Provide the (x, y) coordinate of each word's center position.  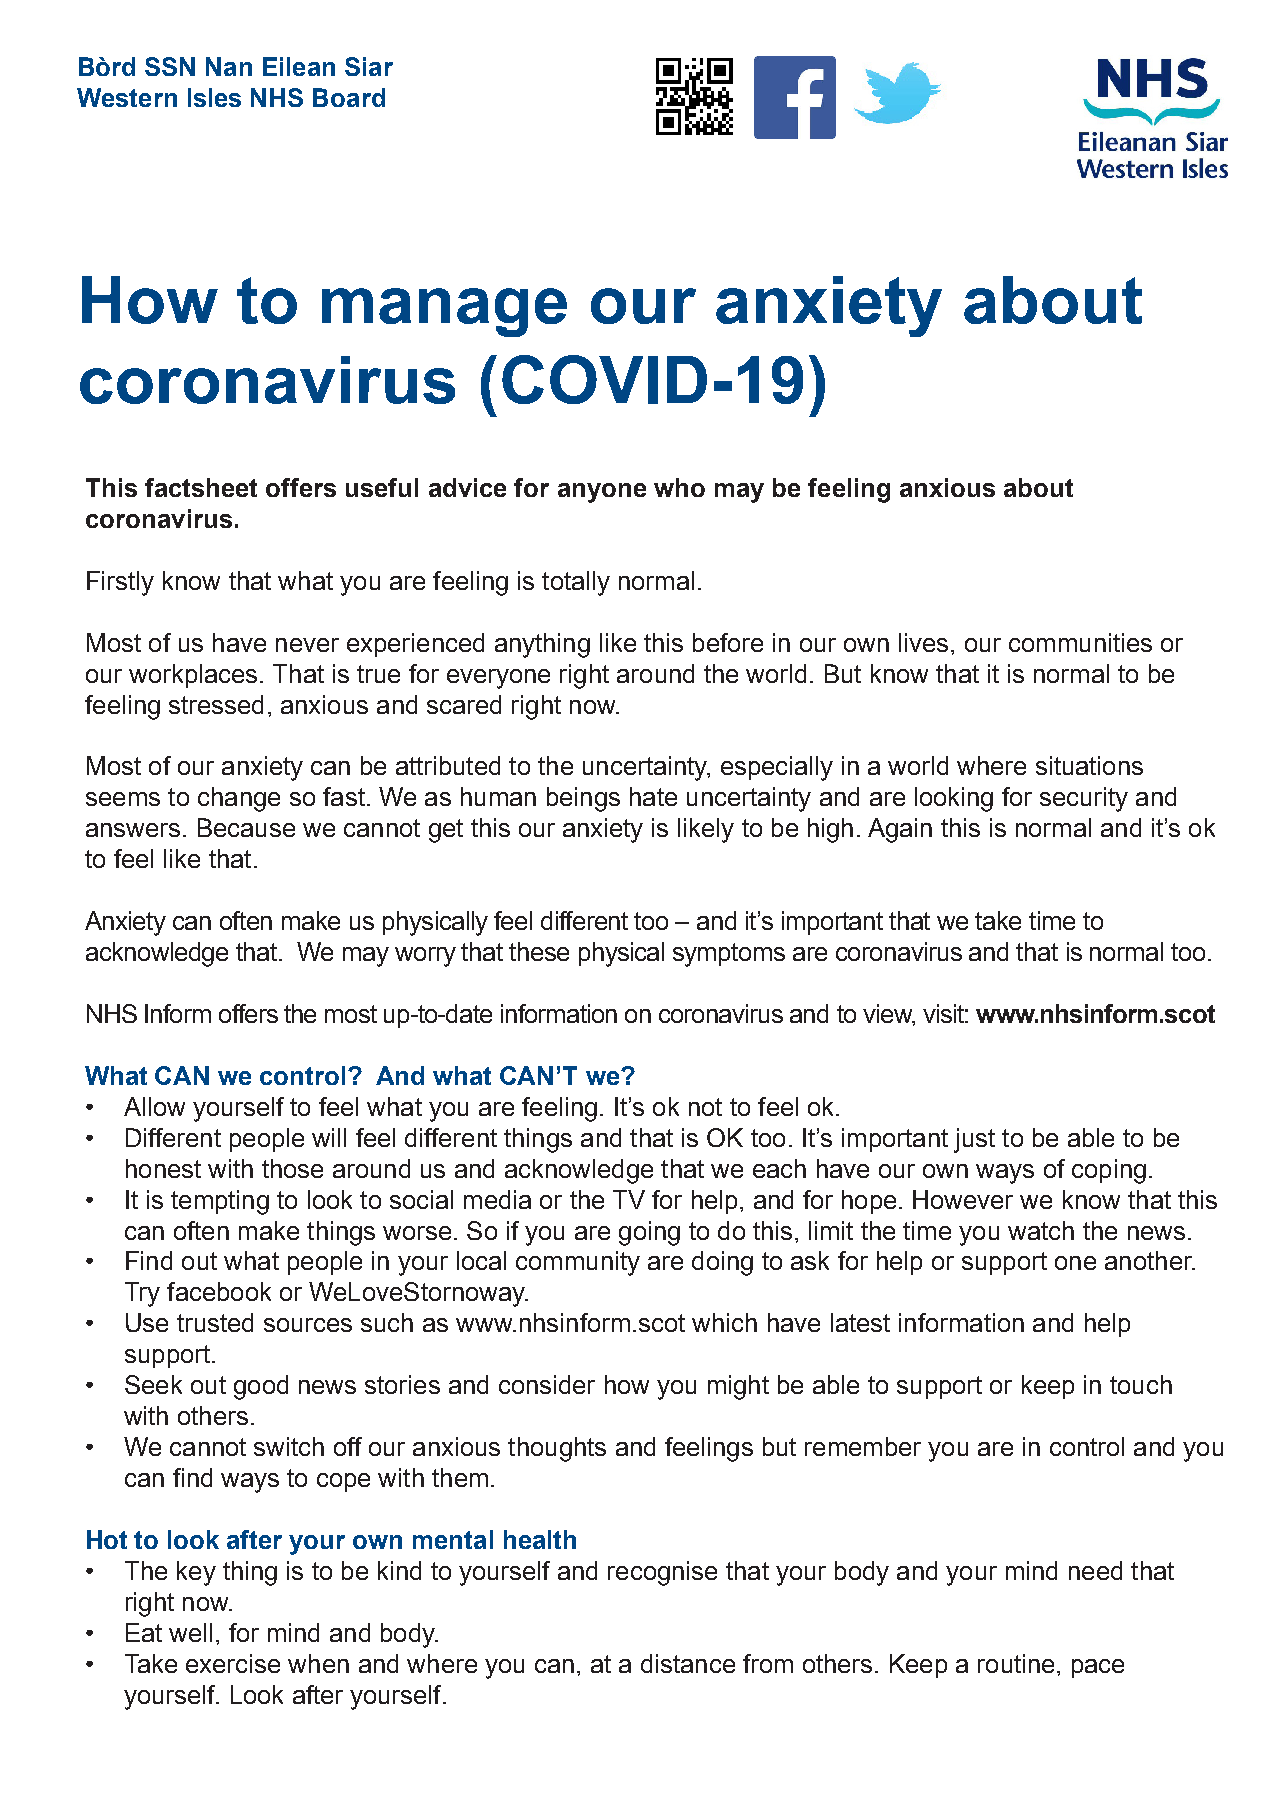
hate (653, 796)
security (1084, 799)
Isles (214, 97)
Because (246, 827)
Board (349, 97)
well (190, 1632)
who (679, 487)
